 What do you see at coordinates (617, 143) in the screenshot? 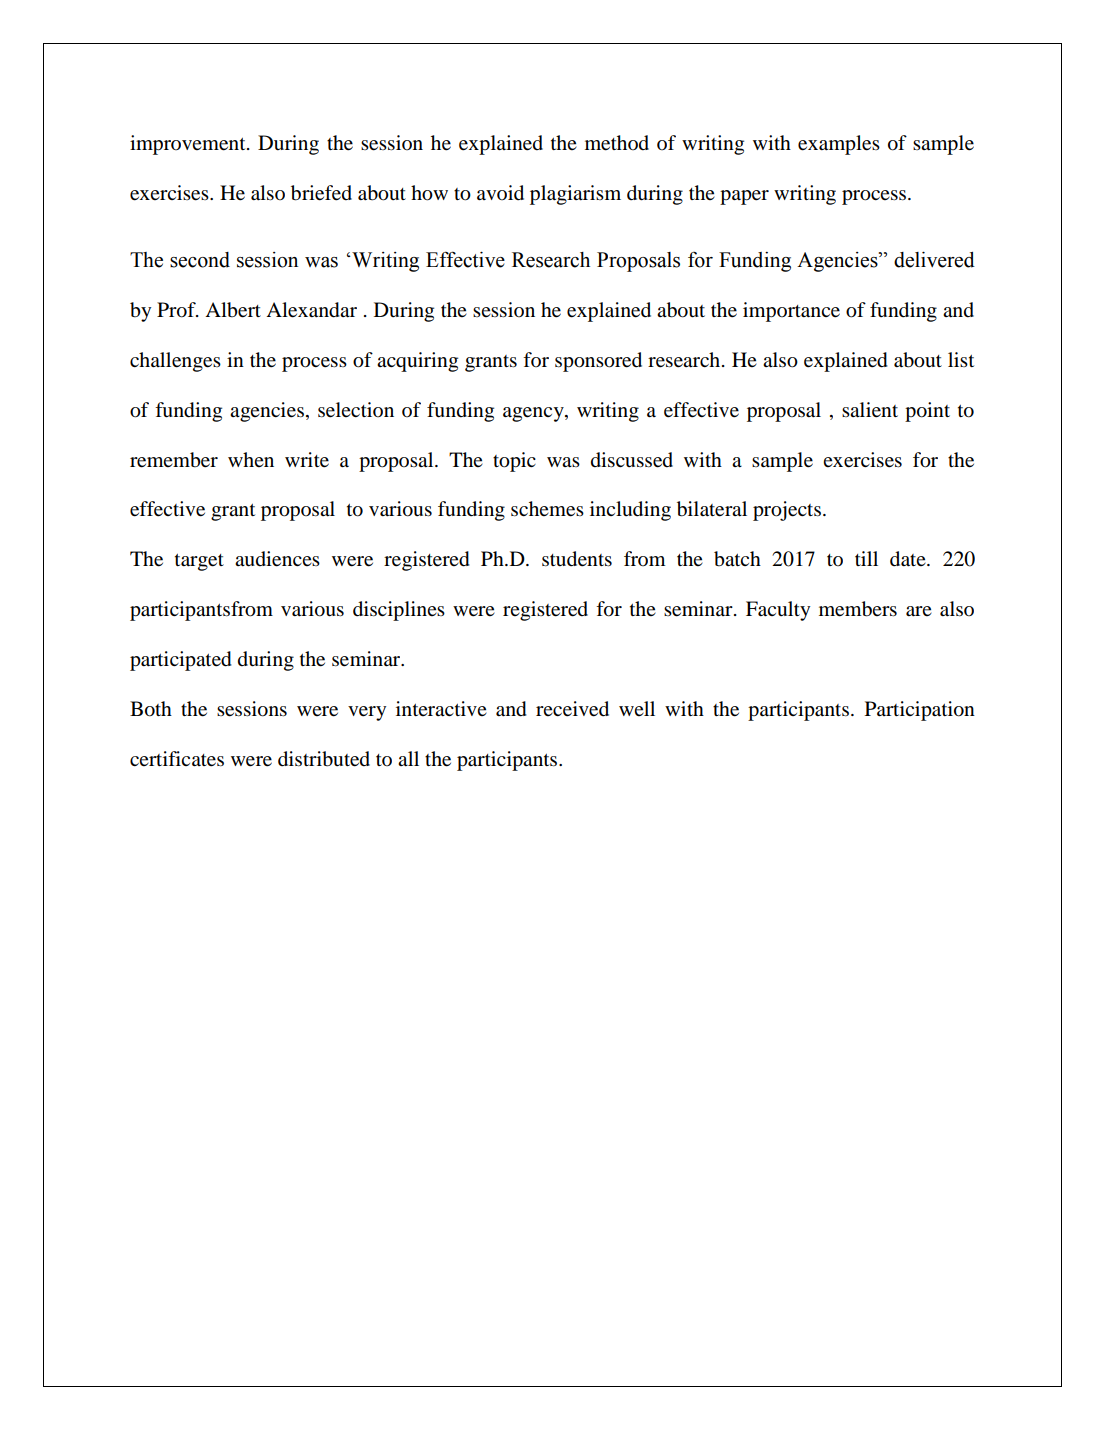
I see `method` at bounding box center [617, 143].
